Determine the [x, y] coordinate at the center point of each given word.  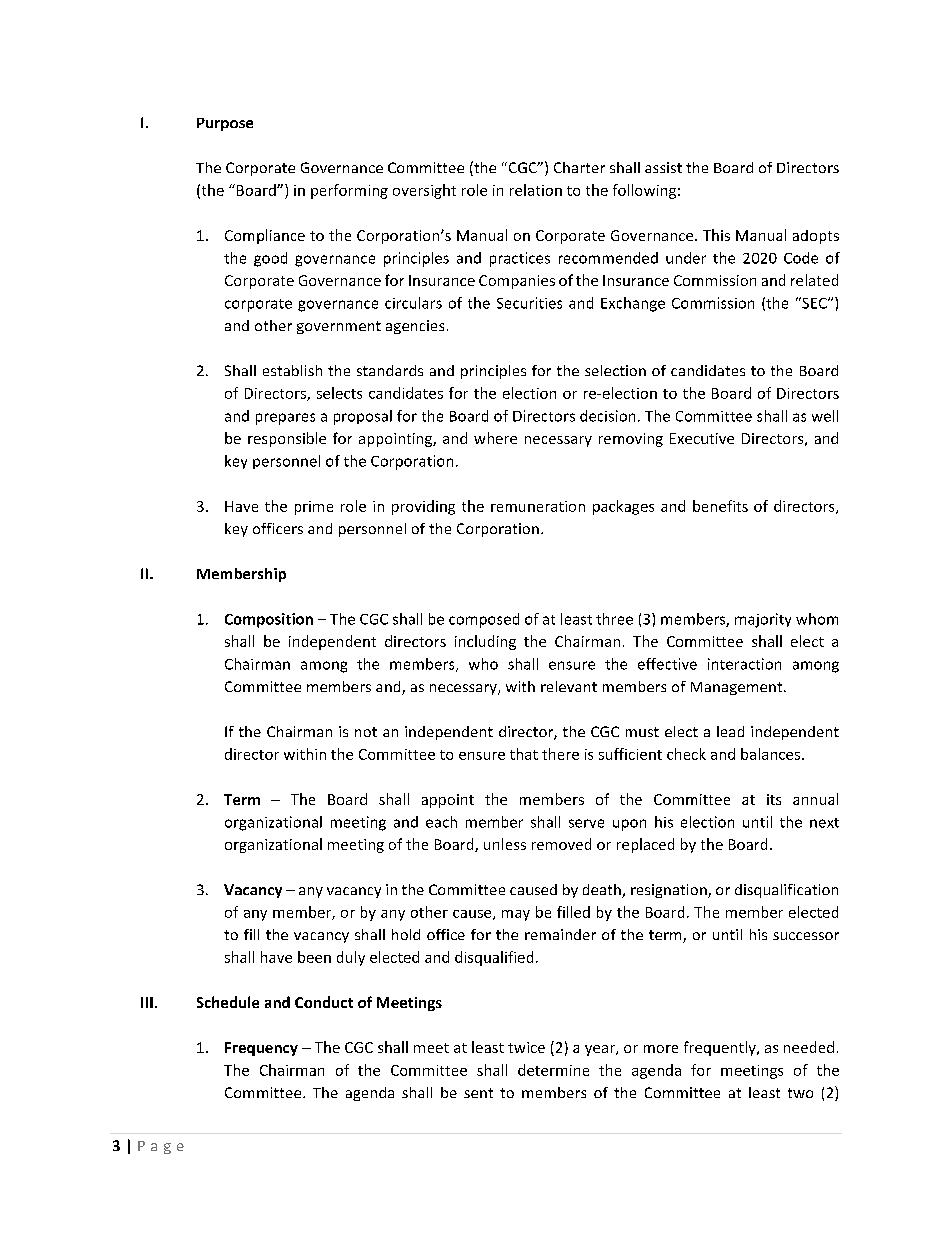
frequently [721, 1048]
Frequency [261, 1049]
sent [478, 1093]
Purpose [225, 124]
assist [663, 167]
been [314, 957]
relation [536, 190]
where [495, 438]
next [824, 823]
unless [505, 844]
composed [484, 620]
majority [763, 620]
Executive [702, 438]
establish [292, 370]
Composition [269, 620]
